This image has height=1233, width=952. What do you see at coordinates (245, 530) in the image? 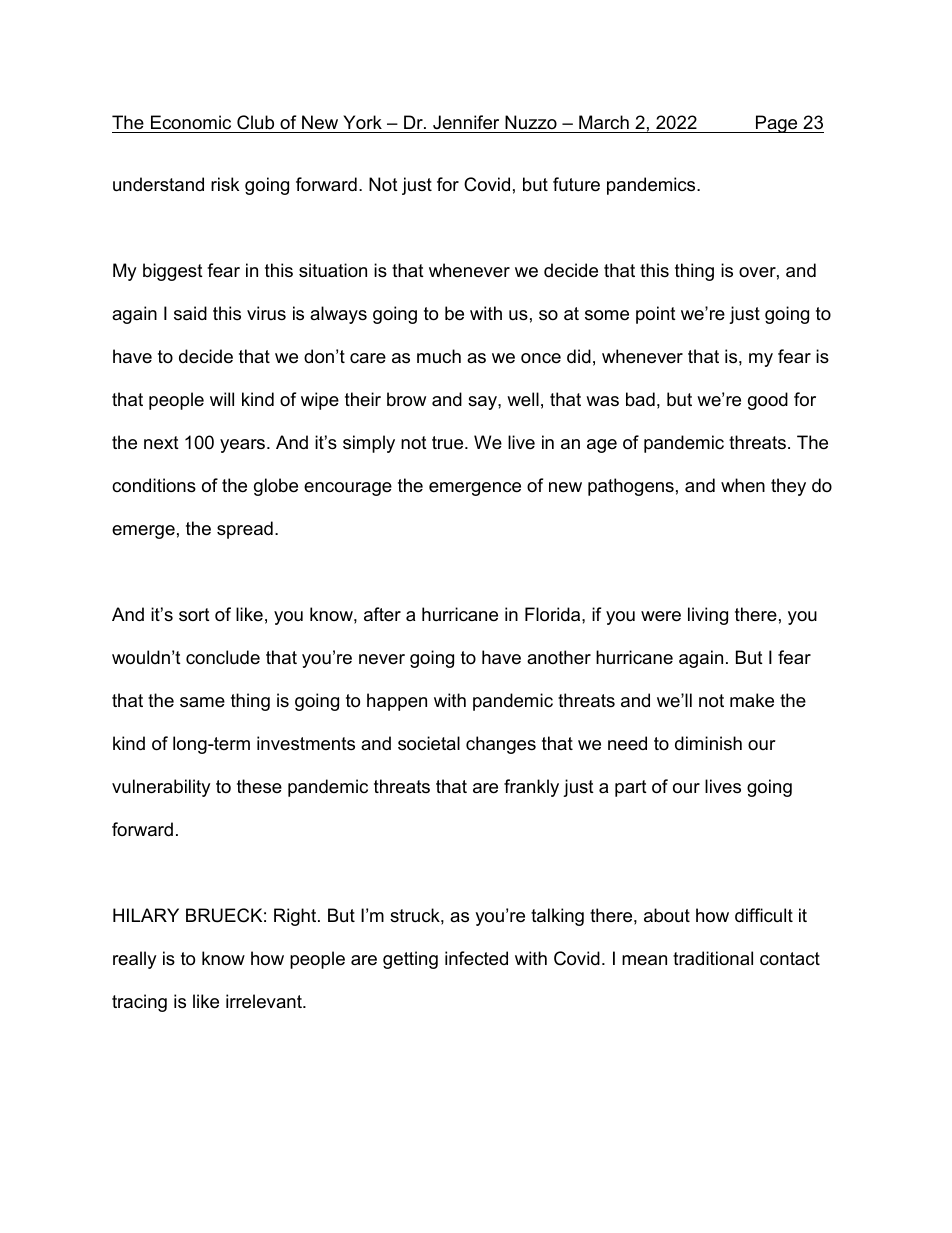
I see `spread` at bounding box center [245, 530].
